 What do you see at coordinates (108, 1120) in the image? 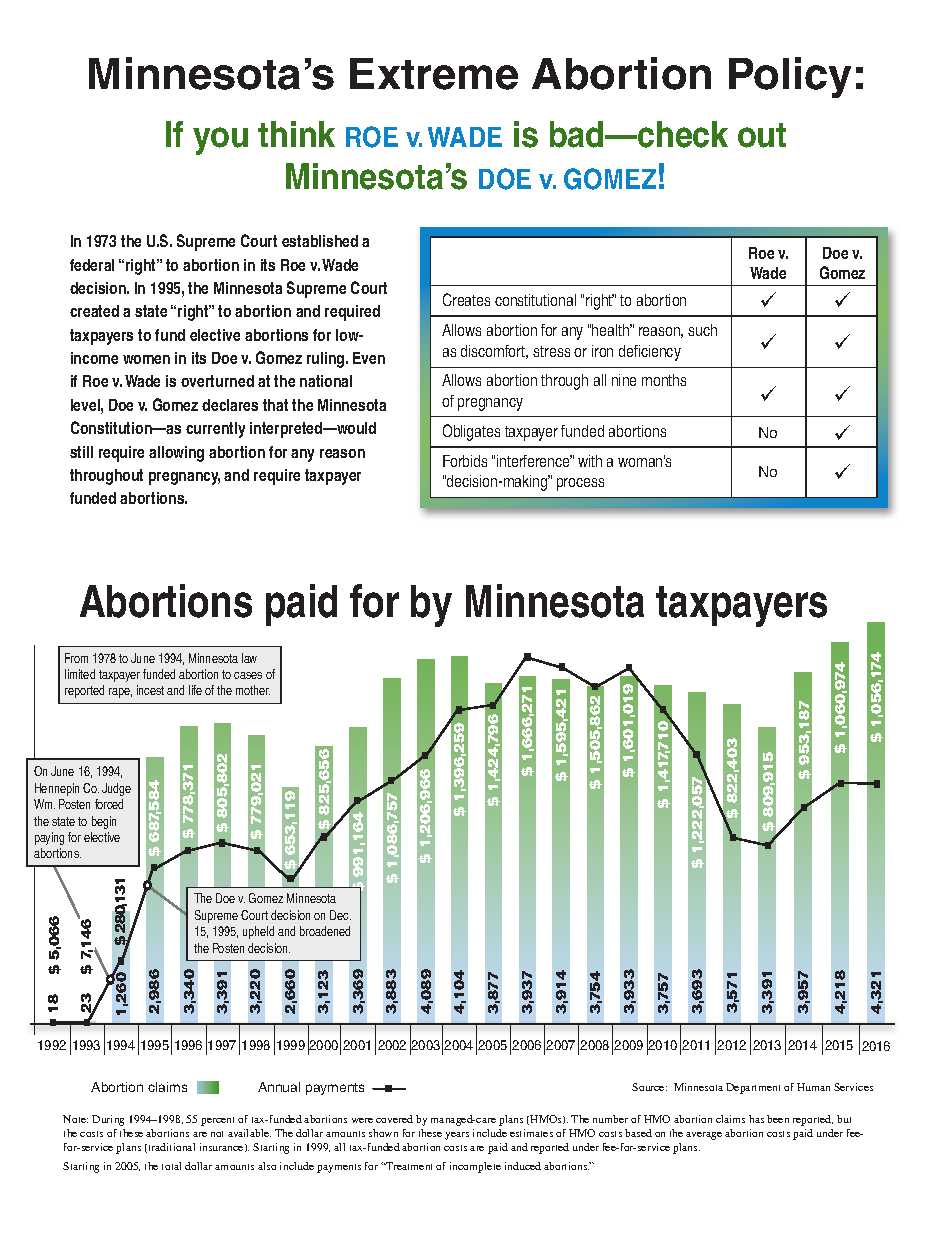
I see `During` at bounding box center [108, 1120].
